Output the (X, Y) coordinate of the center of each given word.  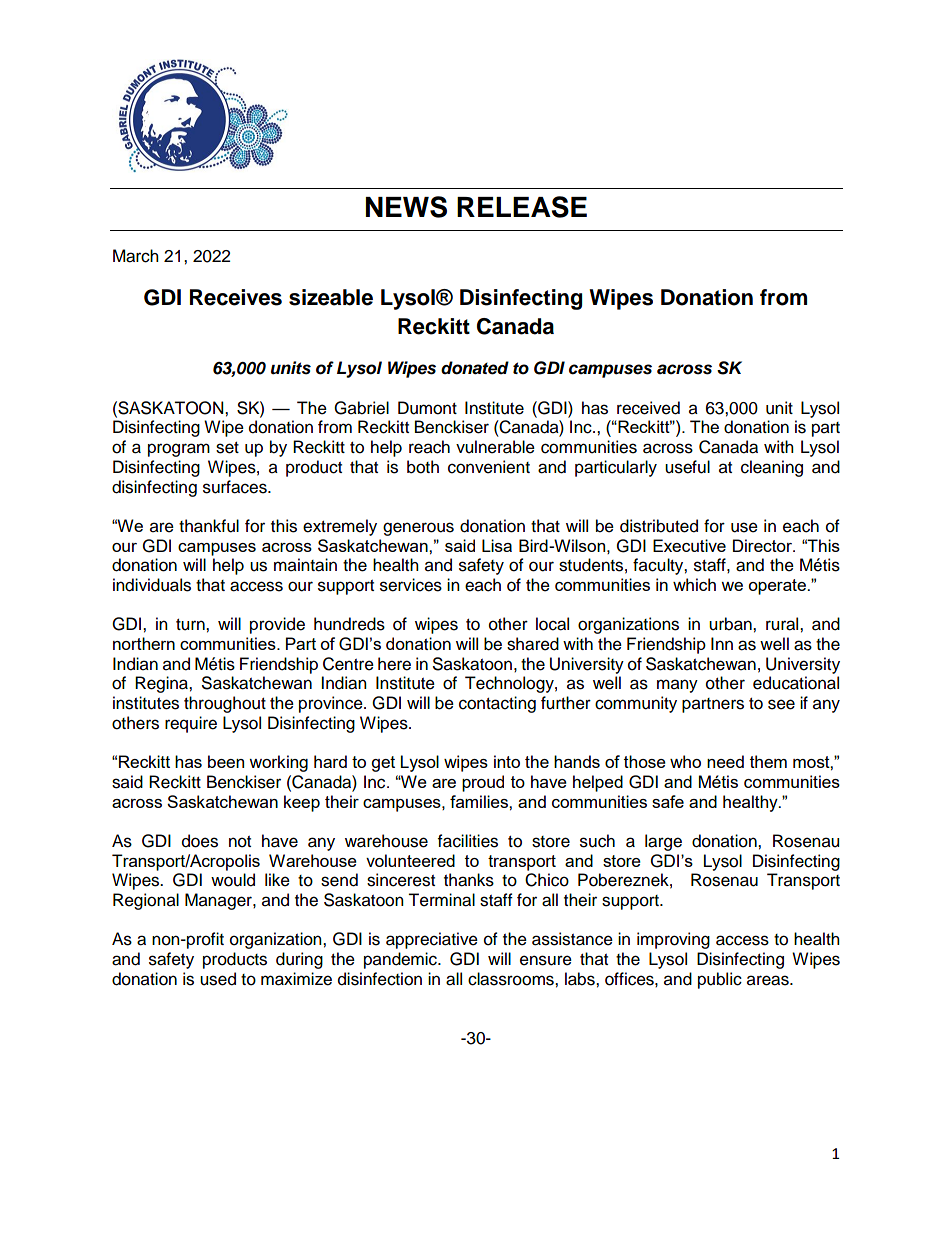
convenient (489, 467)
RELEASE (522, 207)
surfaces (236, 487)
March (136, 256)
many (677, 686)
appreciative (432, 940)
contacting (497, 704)
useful (687, 467)
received (648, 408)
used (218, 979)
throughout (225, 704)
